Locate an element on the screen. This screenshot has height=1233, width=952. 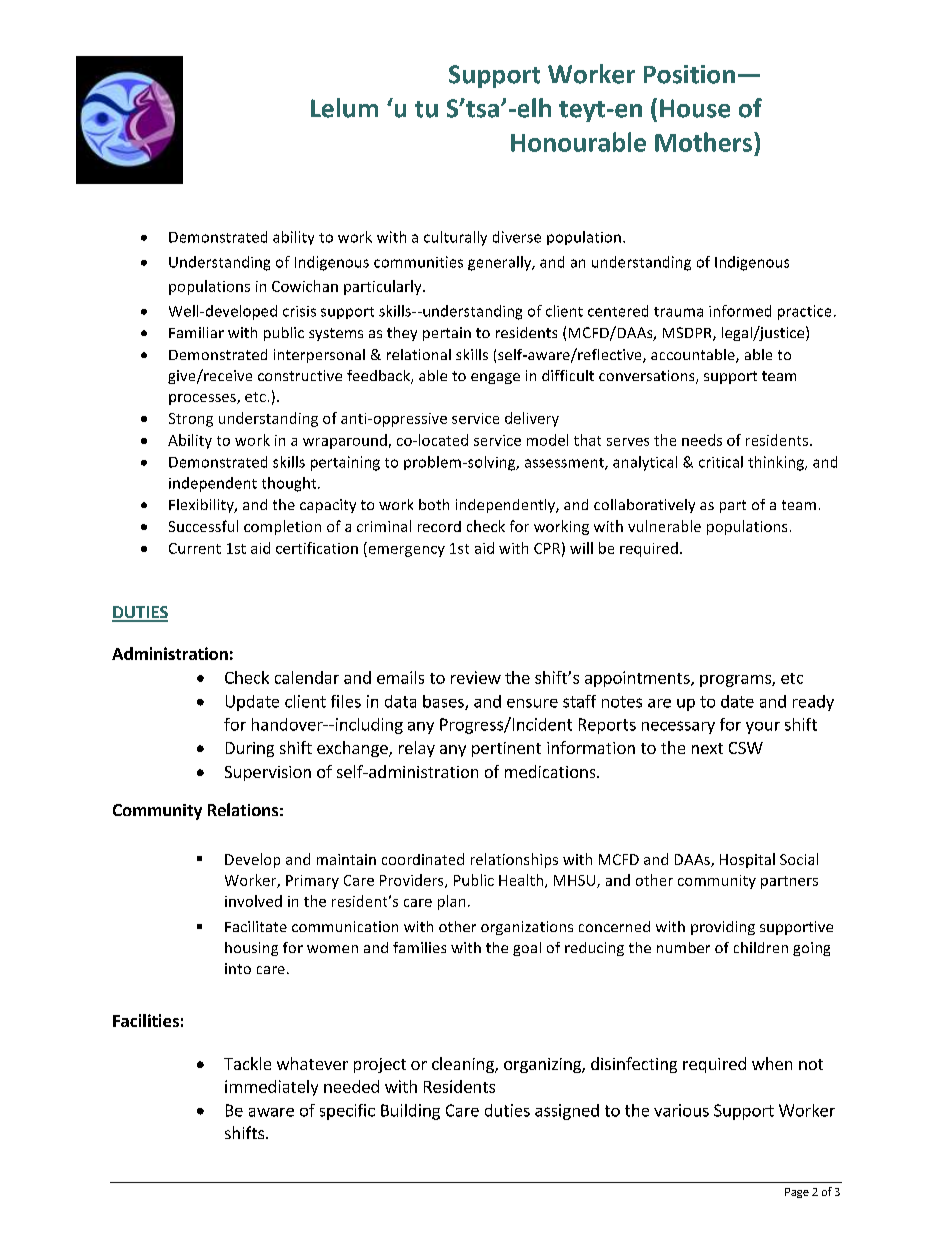
culturally is located at coordinates (455, 238).
